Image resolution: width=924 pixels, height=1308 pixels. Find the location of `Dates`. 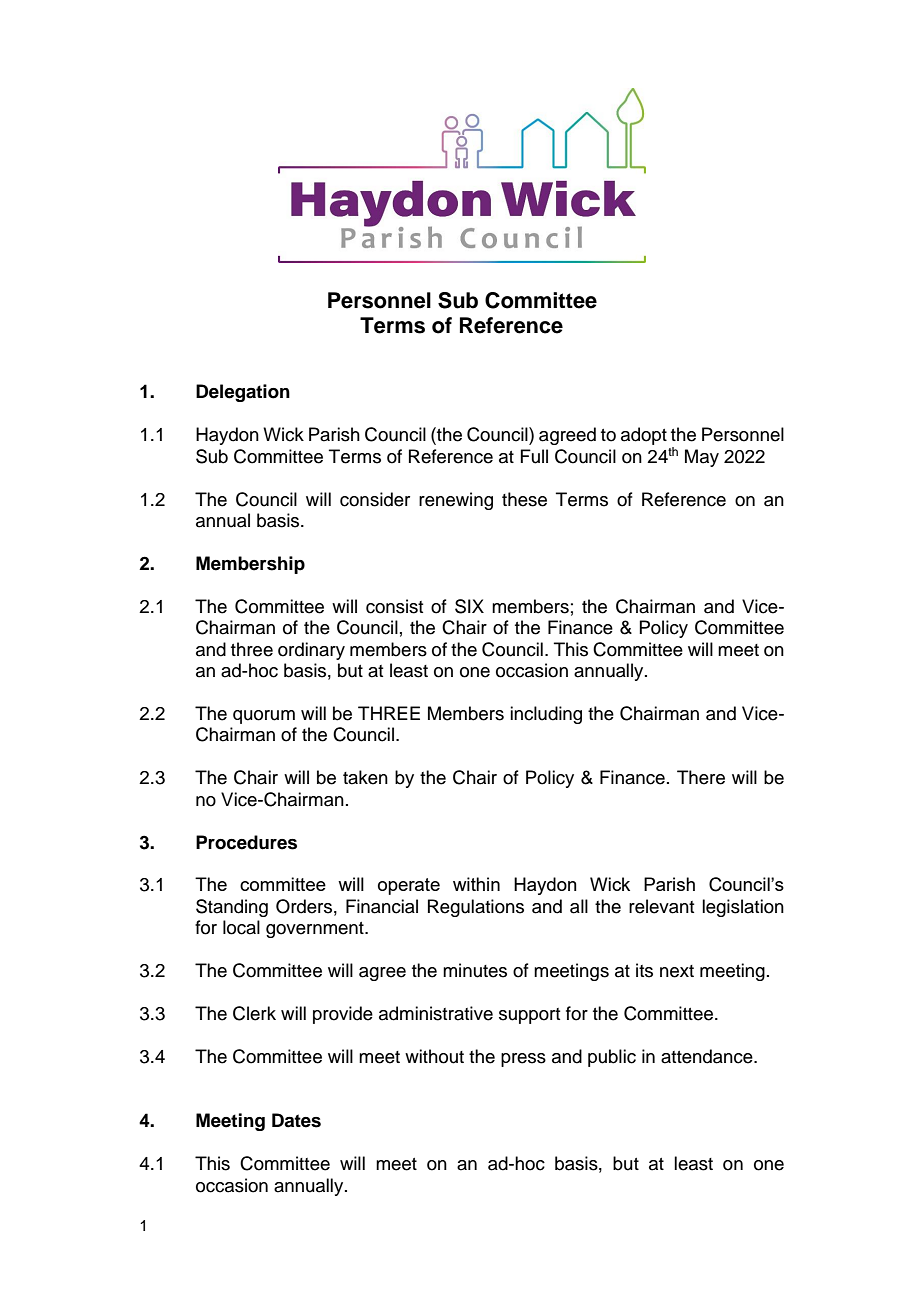

Dates is located at coordinates (296, 1120).
